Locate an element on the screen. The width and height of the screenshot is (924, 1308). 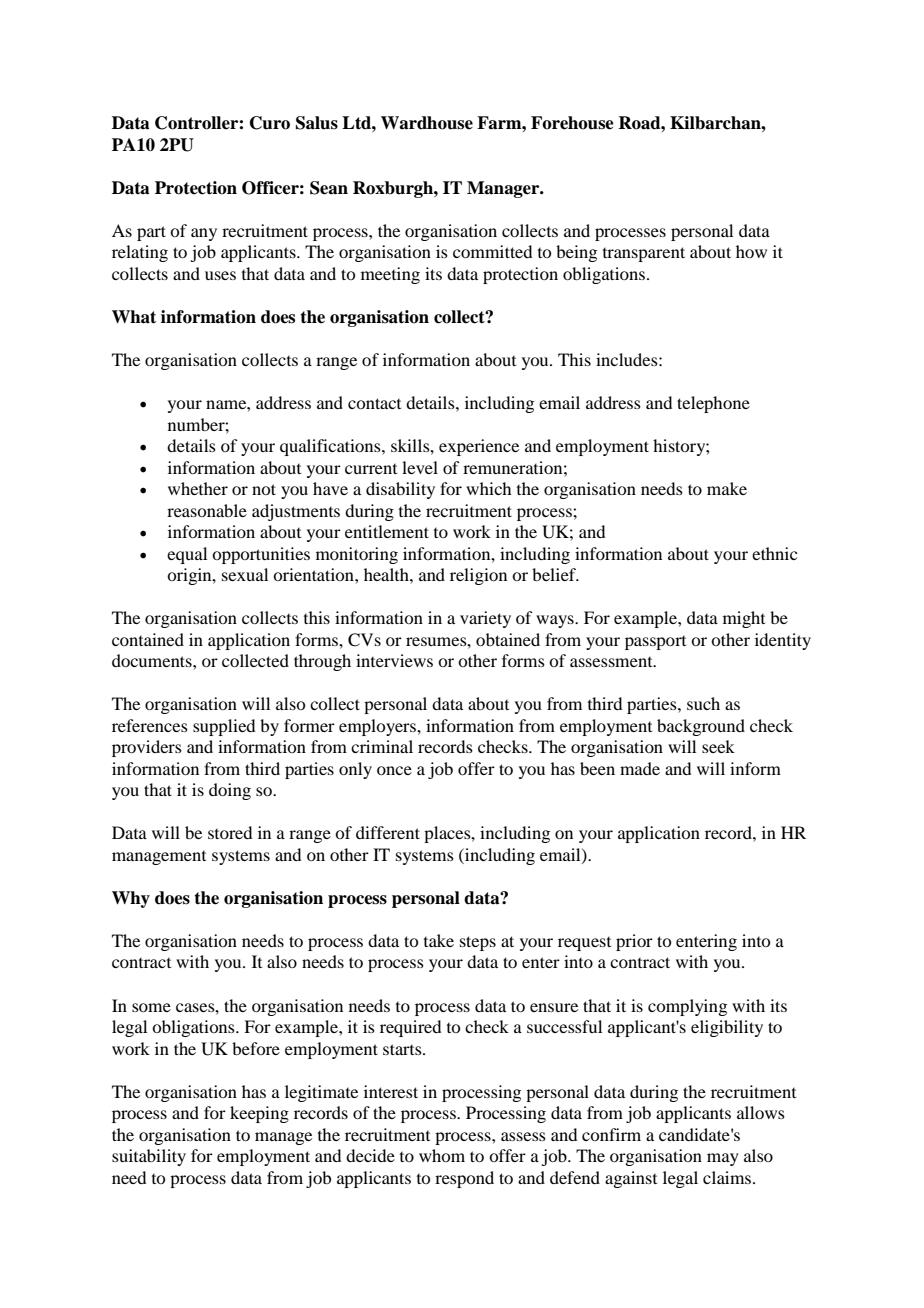
make is located at coordinates (727, 488).
